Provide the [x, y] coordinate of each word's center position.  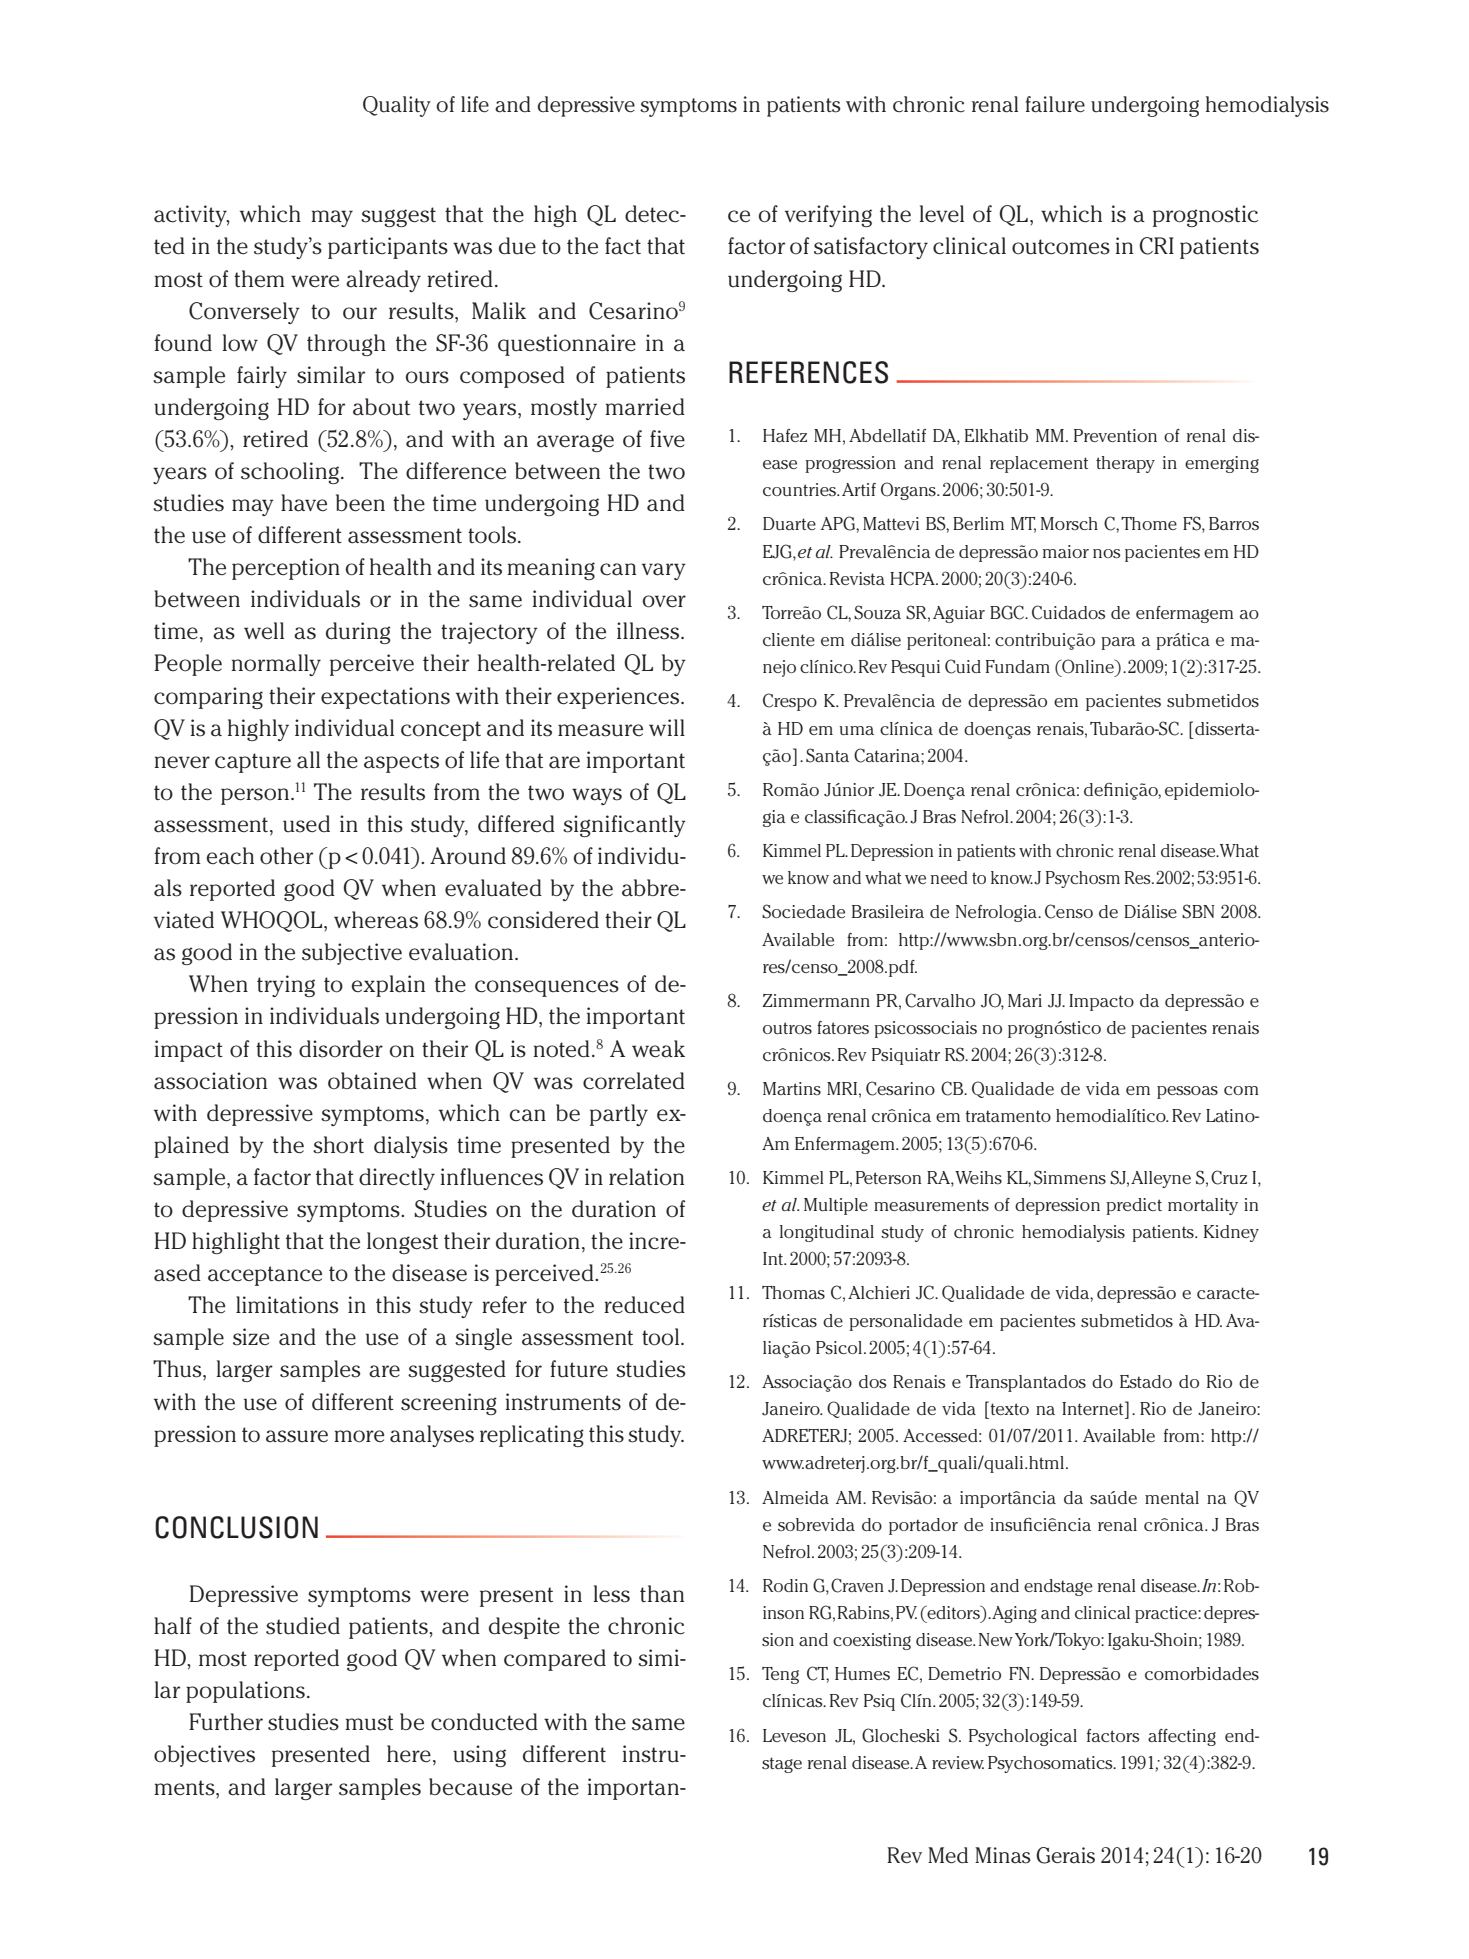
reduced [644, 1305]
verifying [828, 216]
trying [286, 986]
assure [297, 1436]
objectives [204, 1756]
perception [286, 569]
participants [388, 248]
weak [658, 1049]
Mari [1025, 1000]
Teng [780, 1675]
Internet [1094, 1408]
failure [1055, 104]
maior [1066, 551]
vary [664, 571]
